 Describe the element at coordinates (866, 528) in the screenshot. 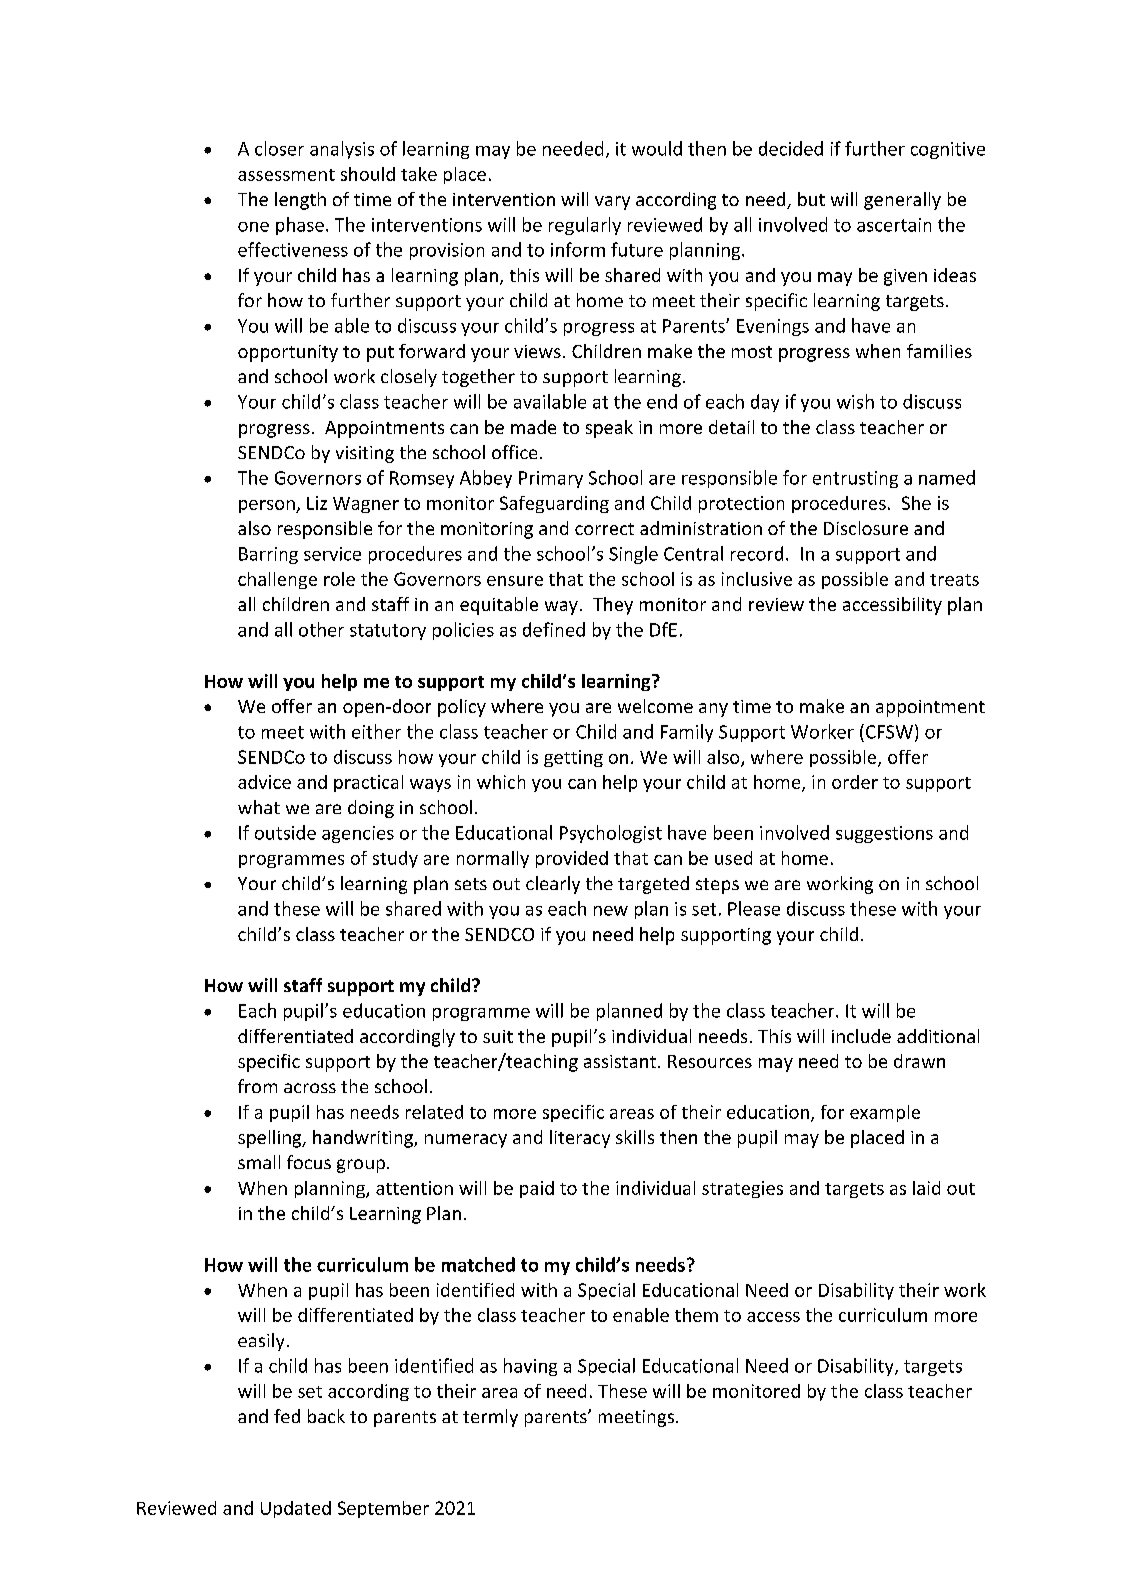

I see `Disclosure` at that location.
